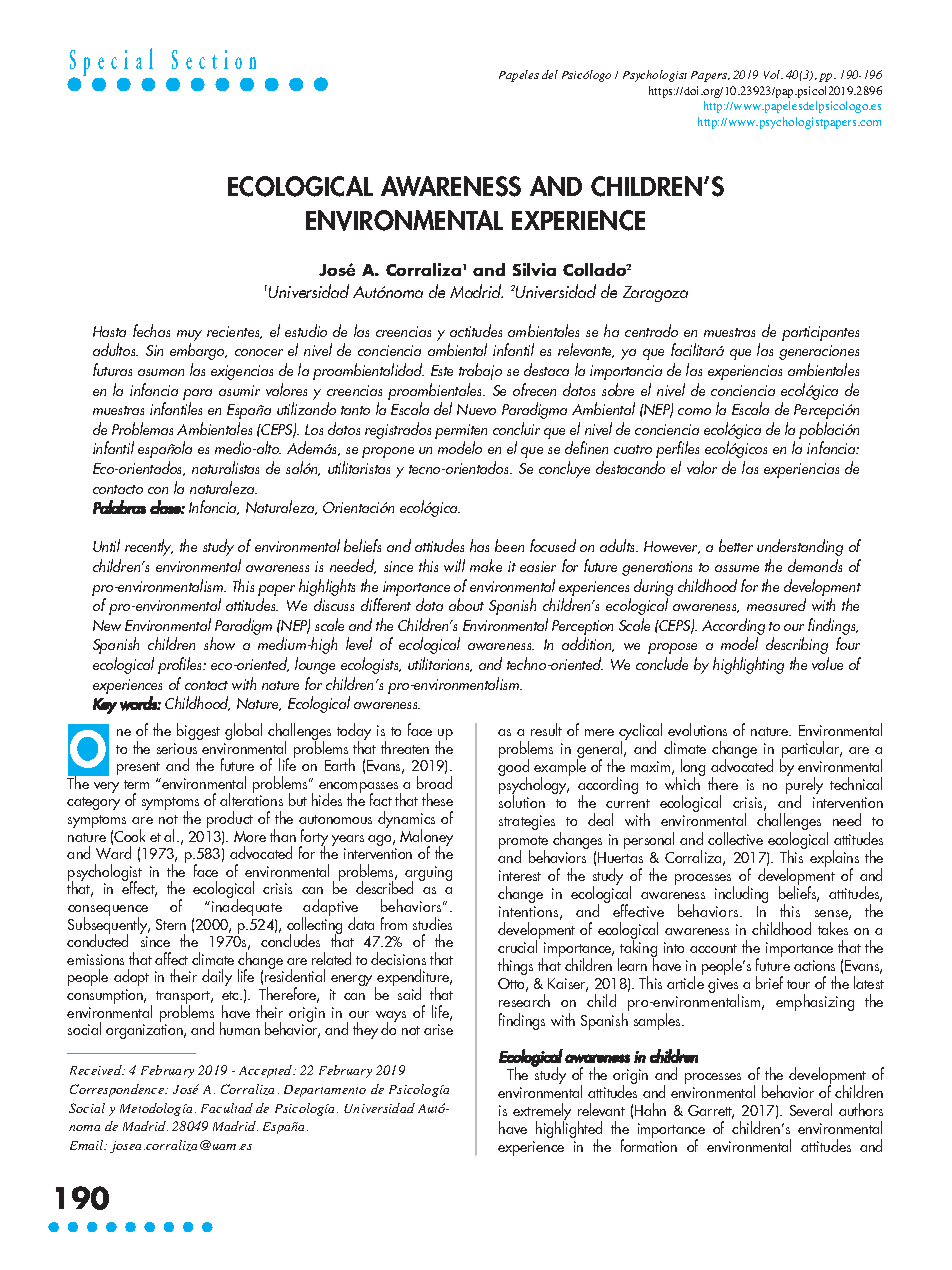  What do you see at coordinates (811, 1109) in the screenshot?
I see `Several` at bounding box center [811, 1109].
